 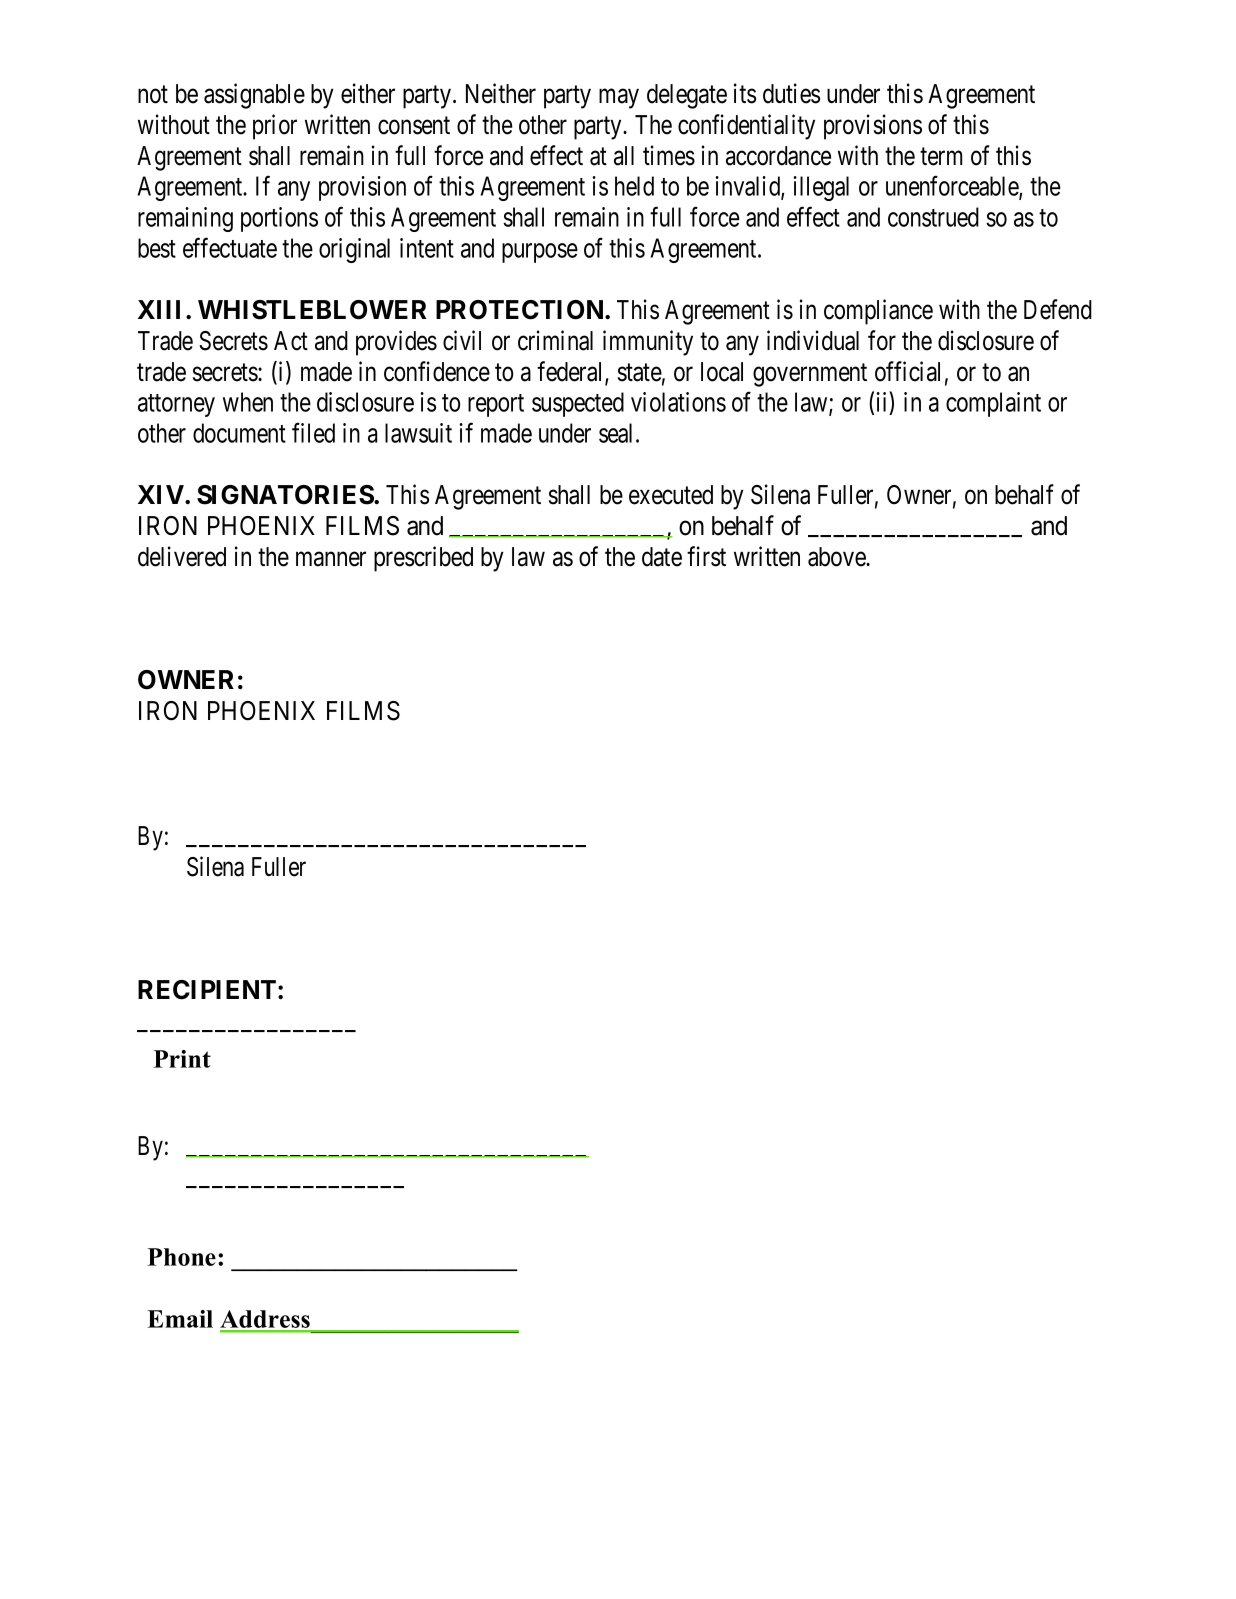 I want to click on may, so click(x=619, y=99).
